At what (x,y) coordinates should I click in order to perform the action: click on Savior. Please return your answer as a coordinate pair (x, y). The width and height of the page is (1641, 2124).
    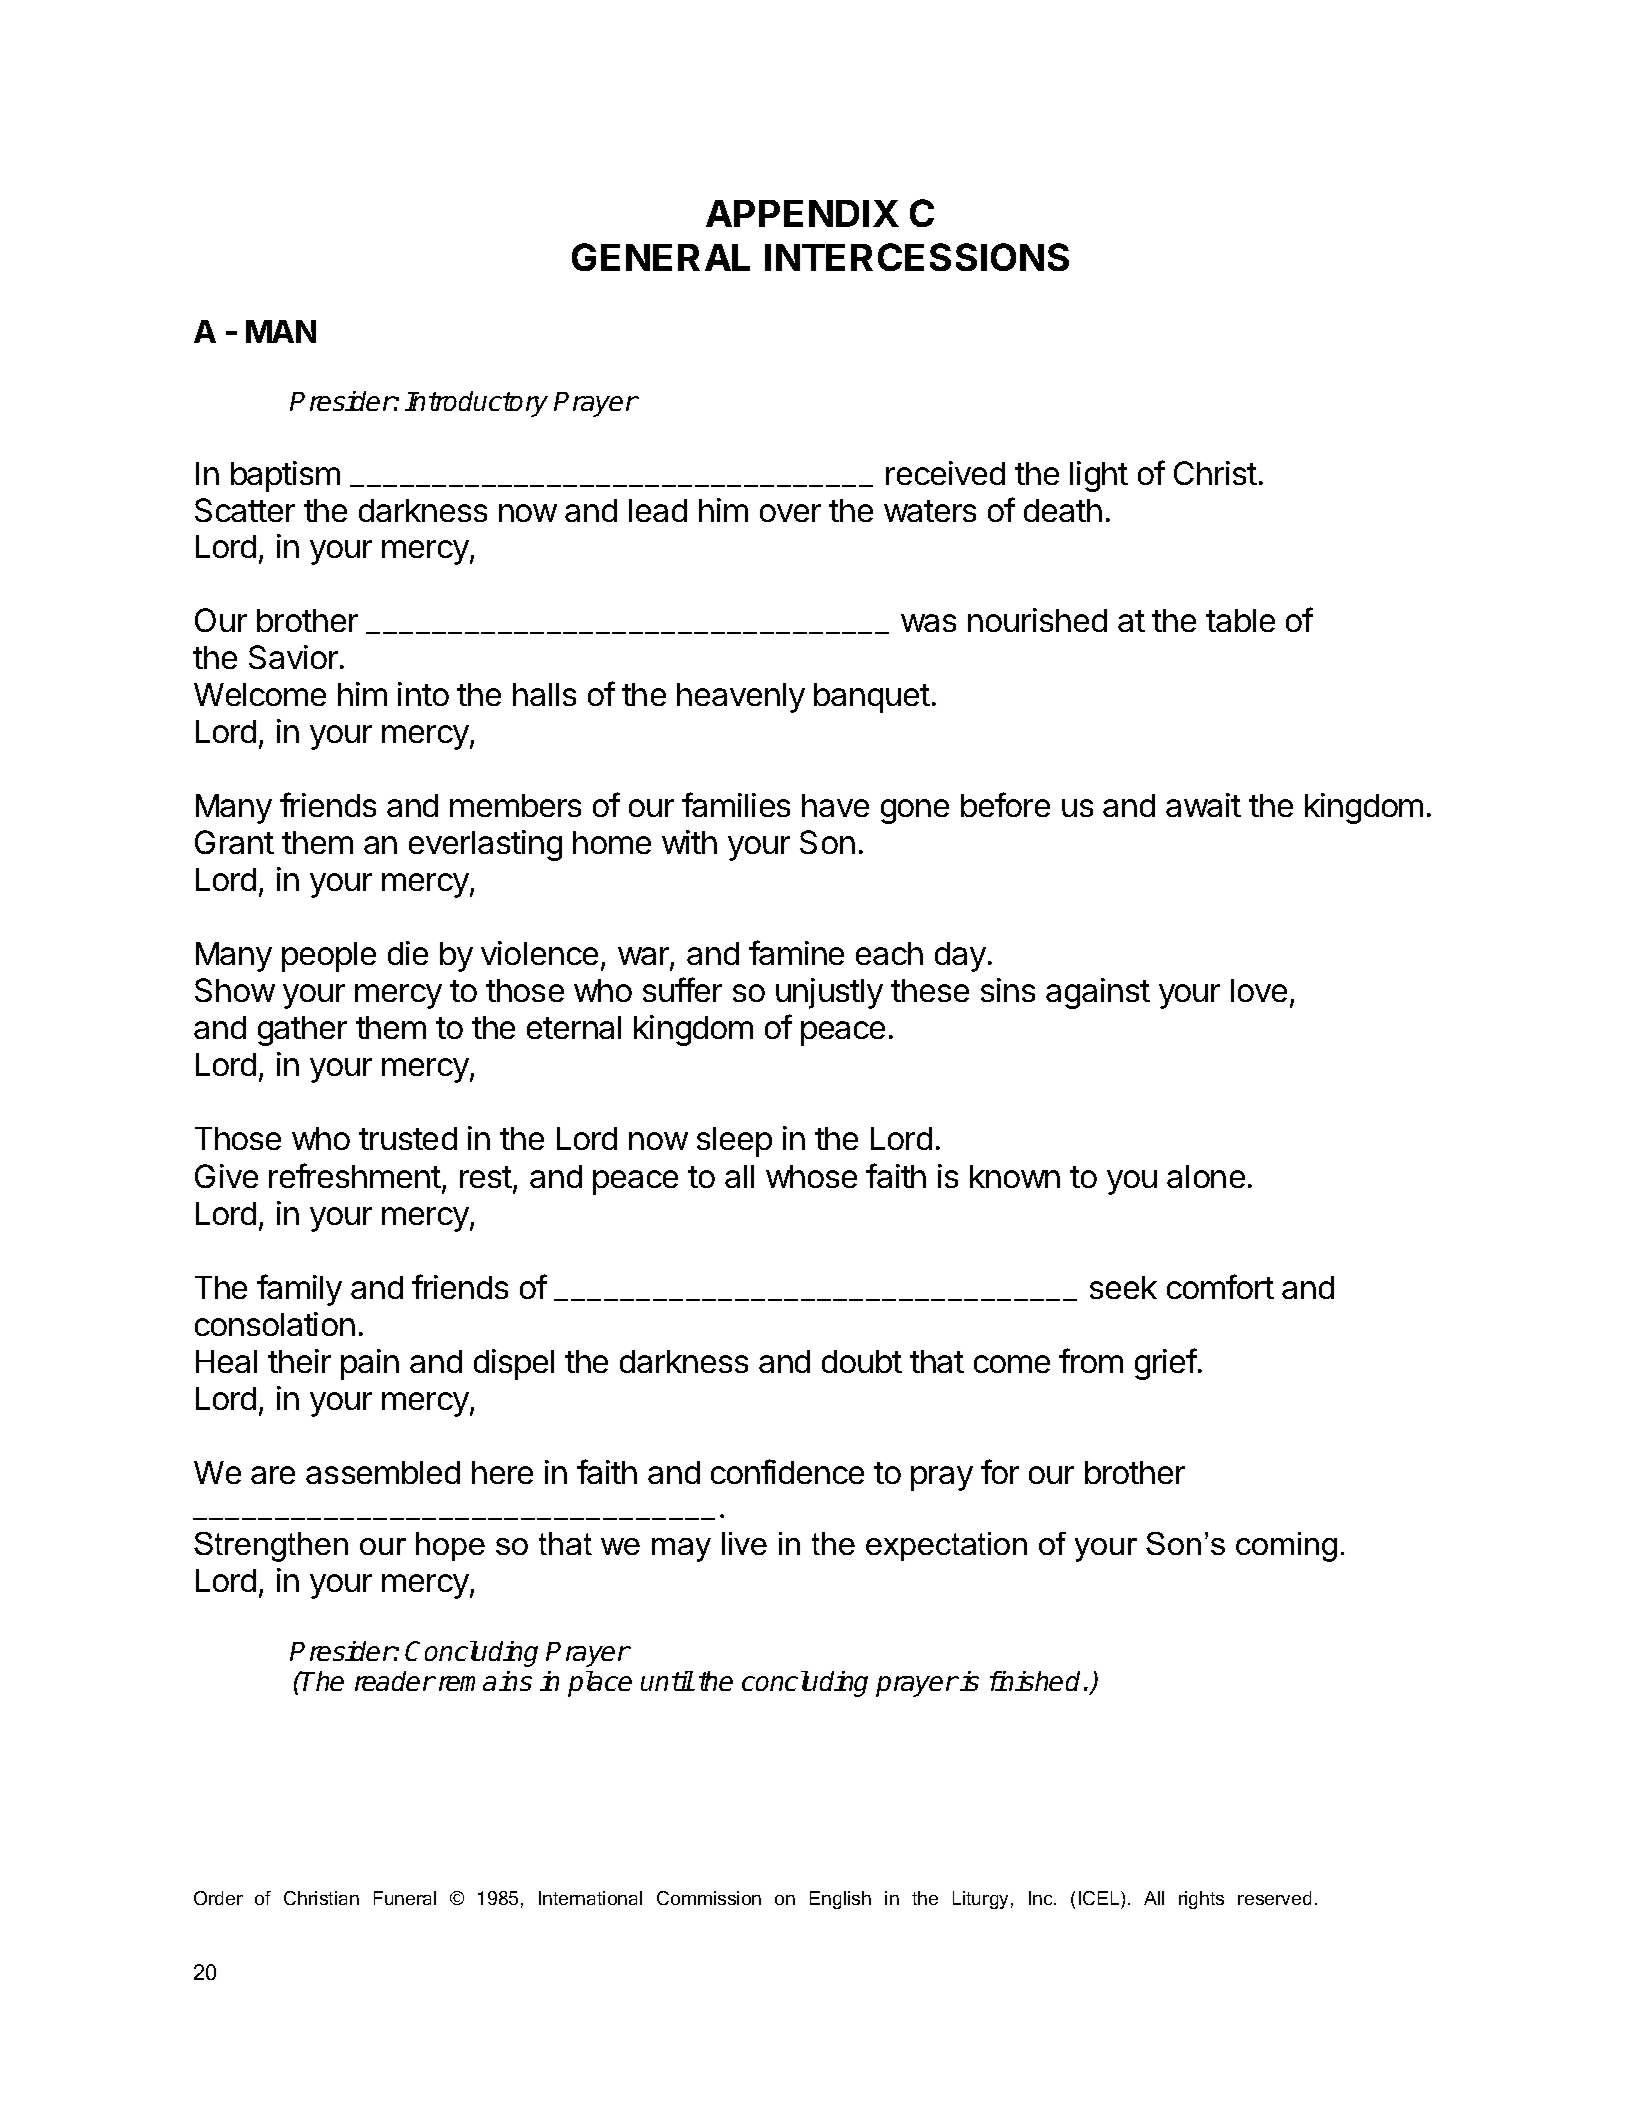
    Looking at the image, I should click on (293, 657).
